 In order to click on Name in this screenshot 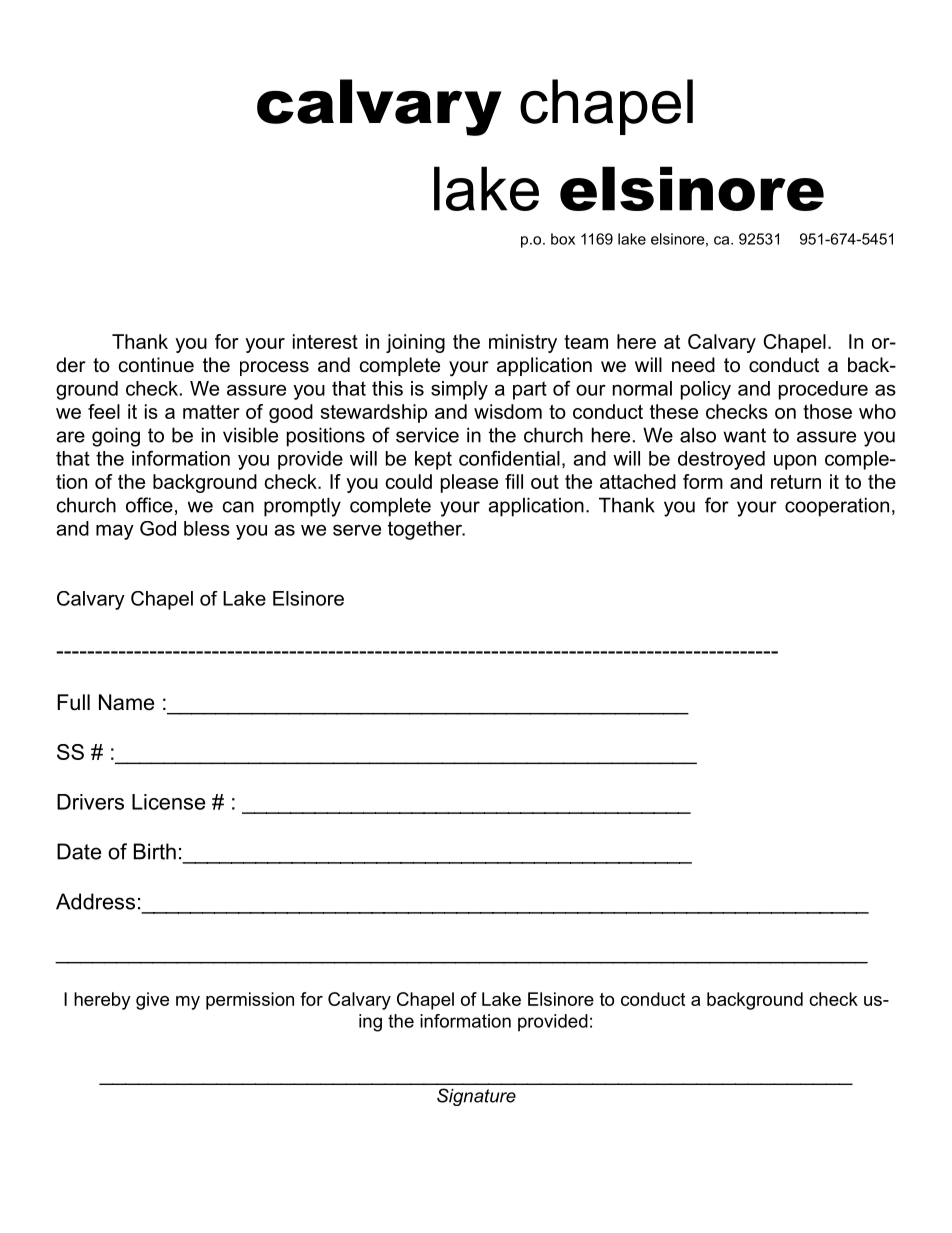, I will do `click(126, 702)`.
